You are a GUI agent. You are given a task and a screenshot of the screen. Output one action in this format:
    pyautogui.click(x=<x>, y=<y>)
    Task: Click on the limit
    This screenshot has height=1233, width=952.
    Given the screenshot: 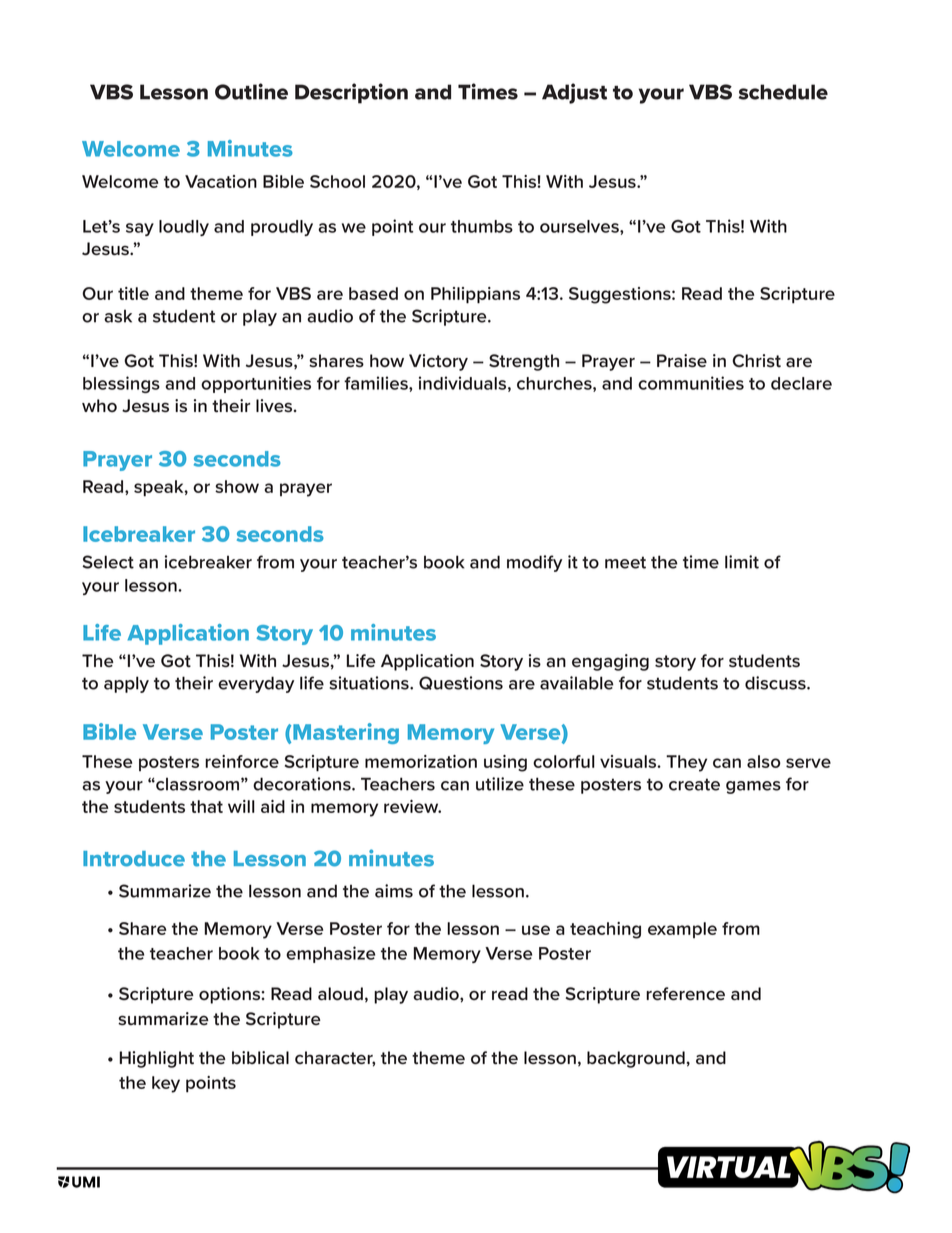 What is the action you would take?
    pyautogui.click(x=742, y=562)
